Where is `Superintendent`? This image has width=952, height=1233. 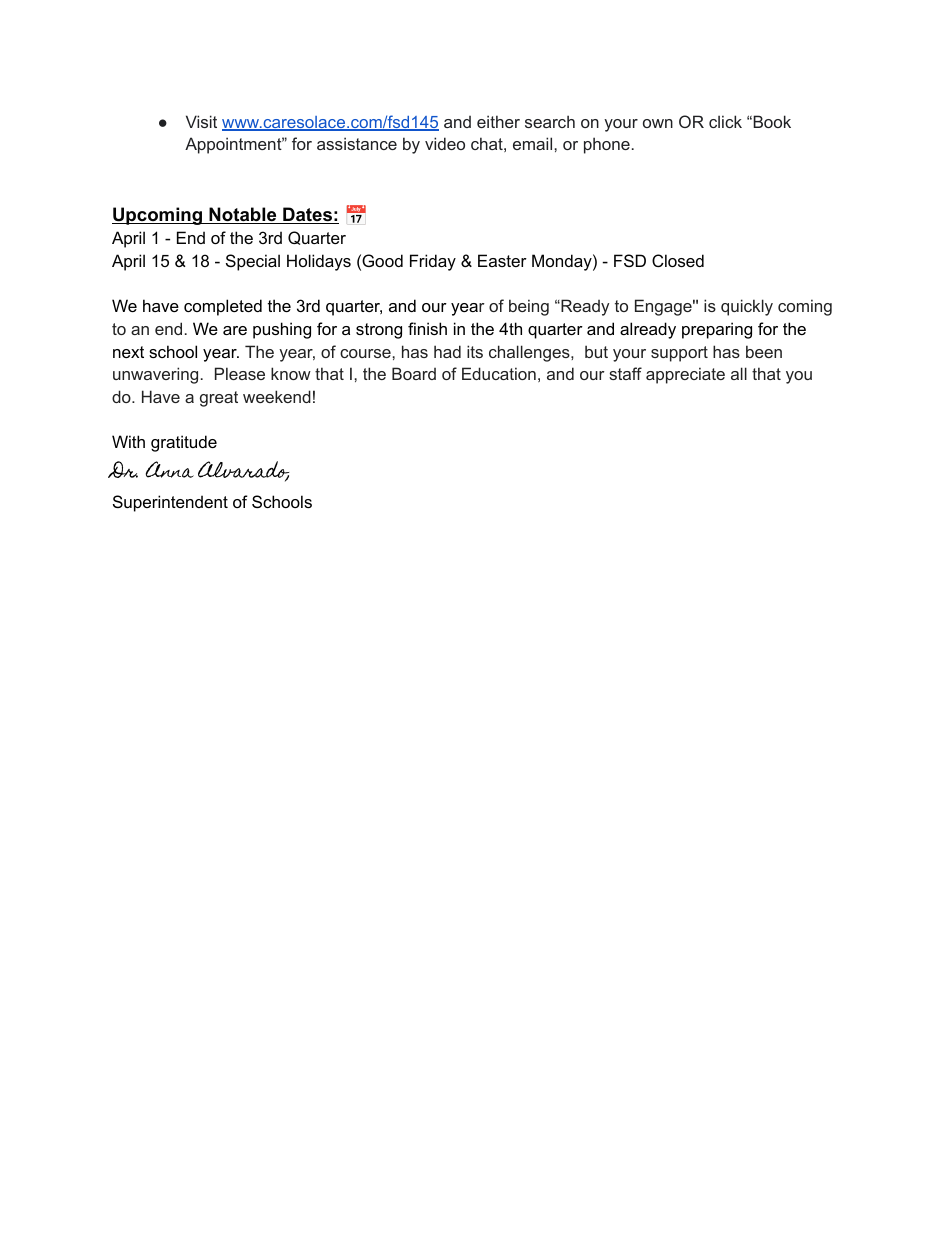 Superintendent is located at coordinates (170, 503).
